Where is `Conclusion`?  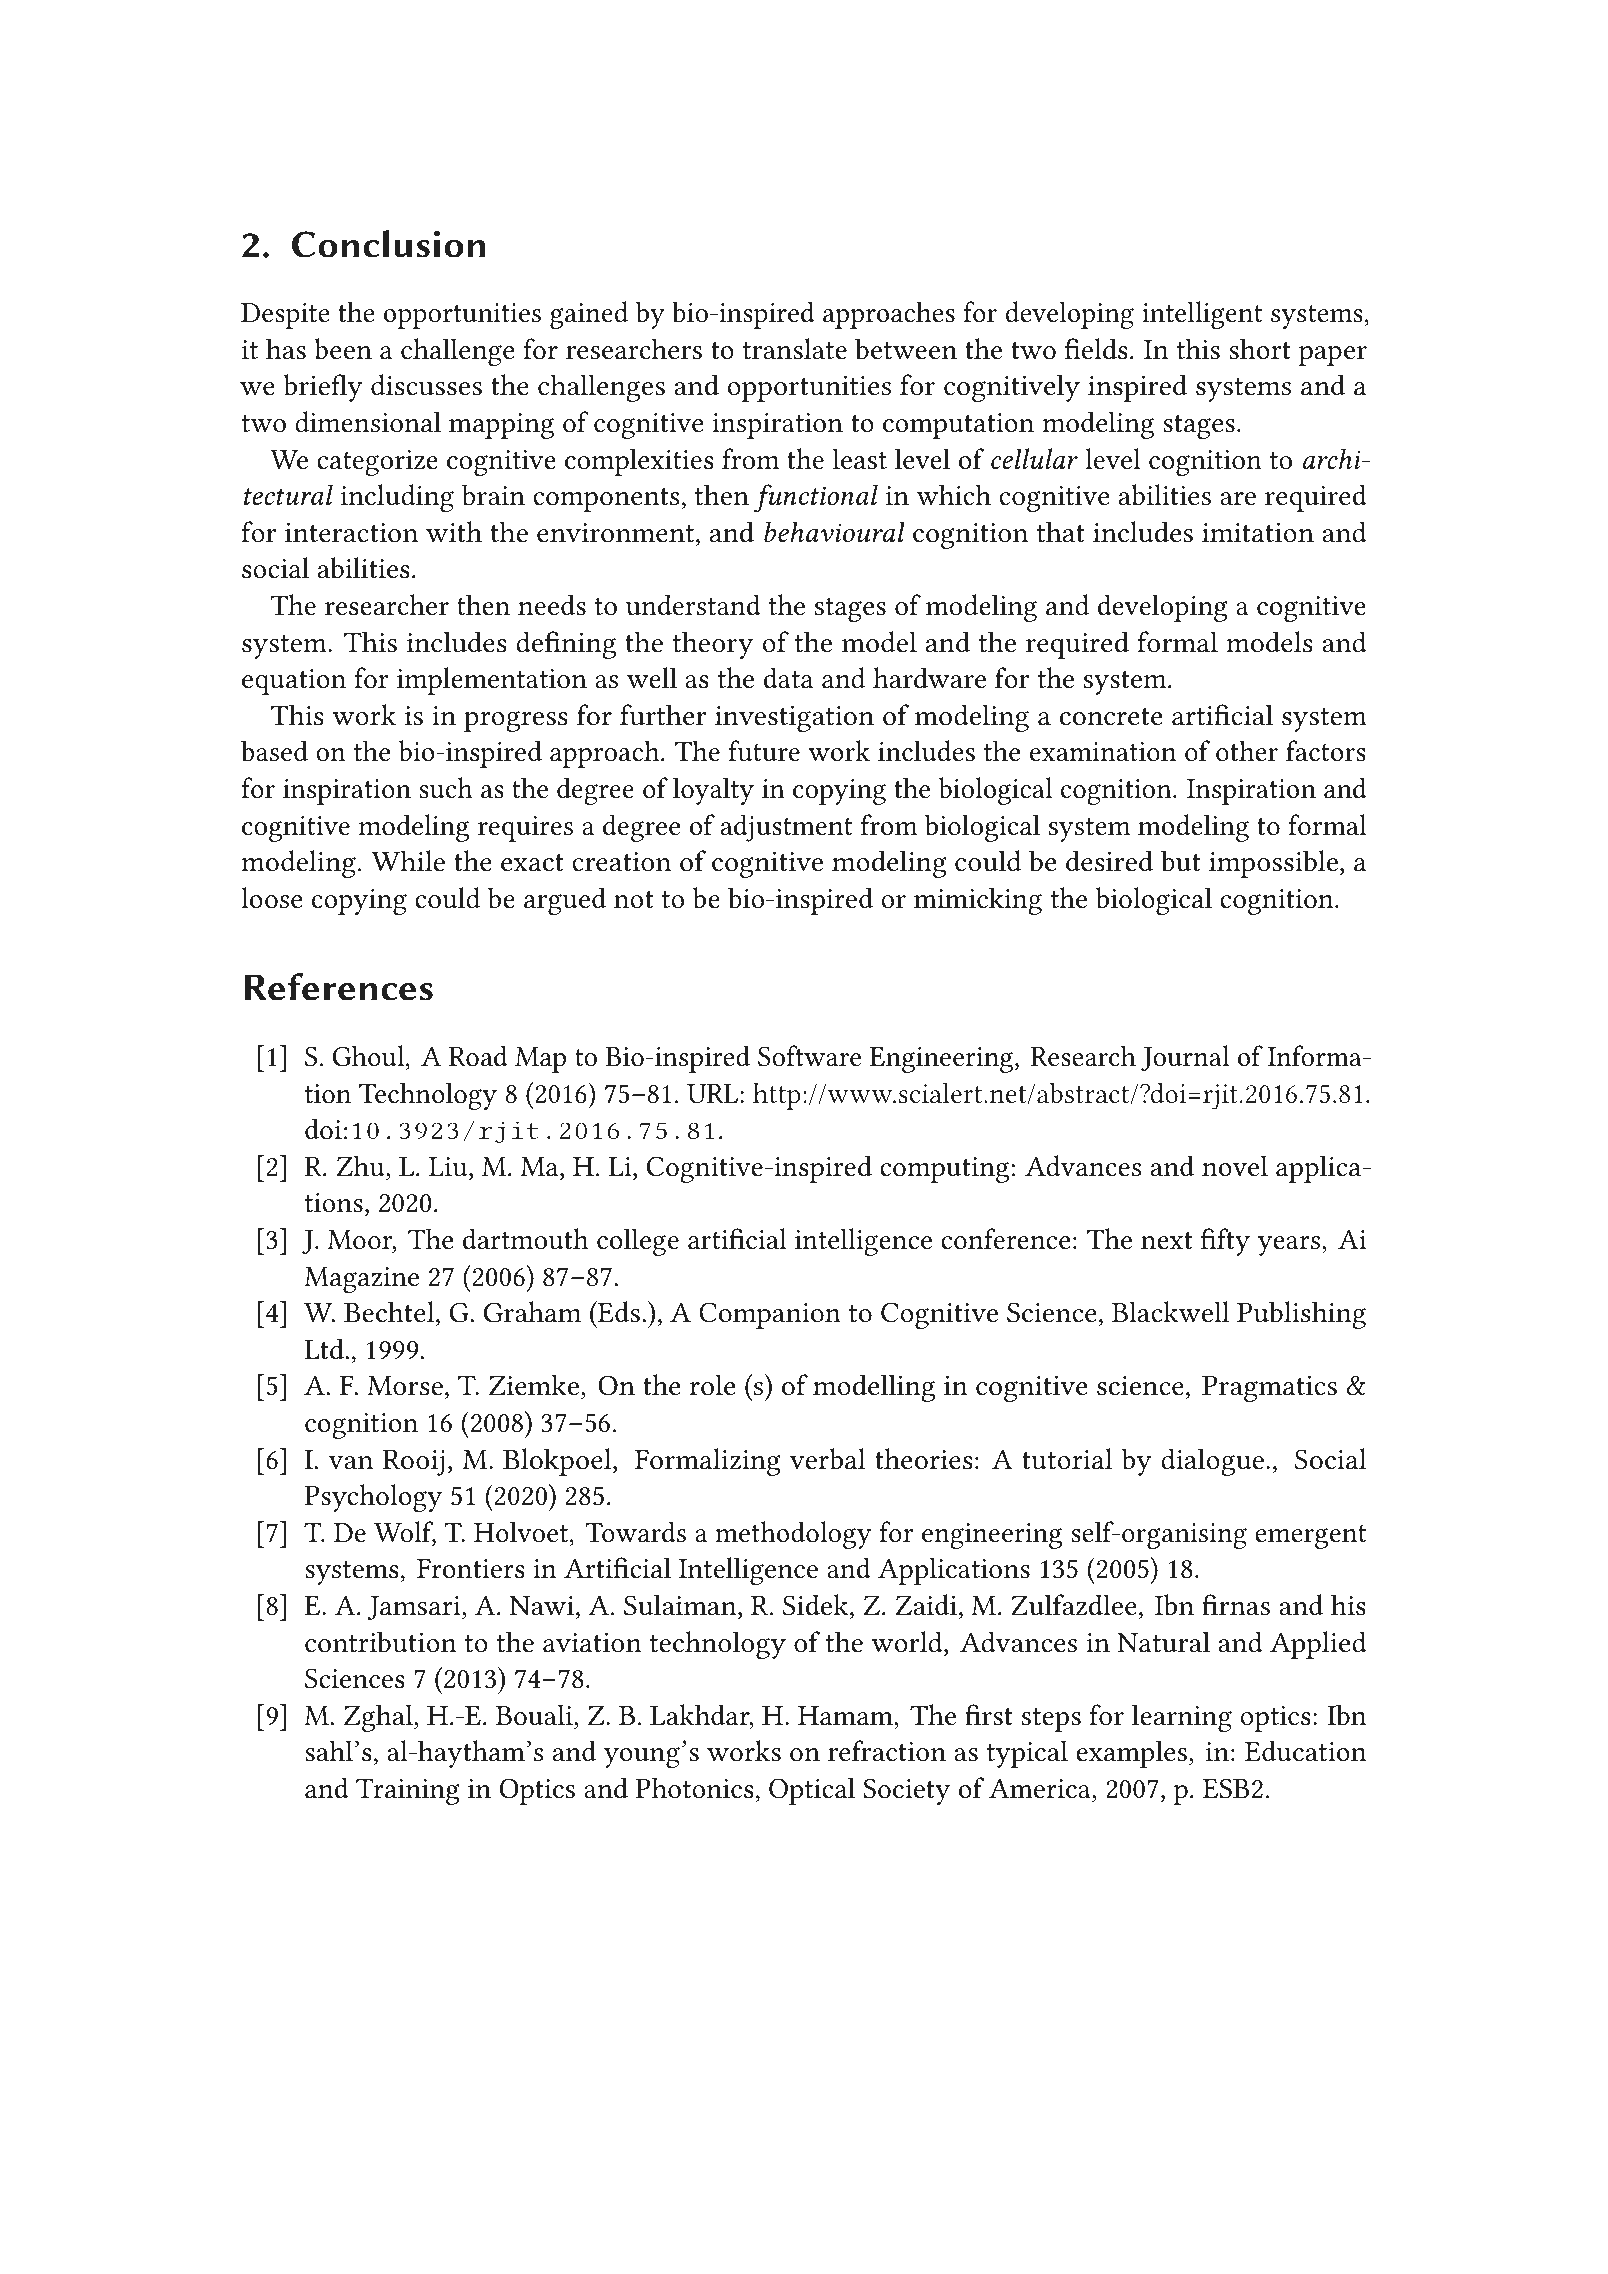
Conclusion is located at coordinates (389, 244).
